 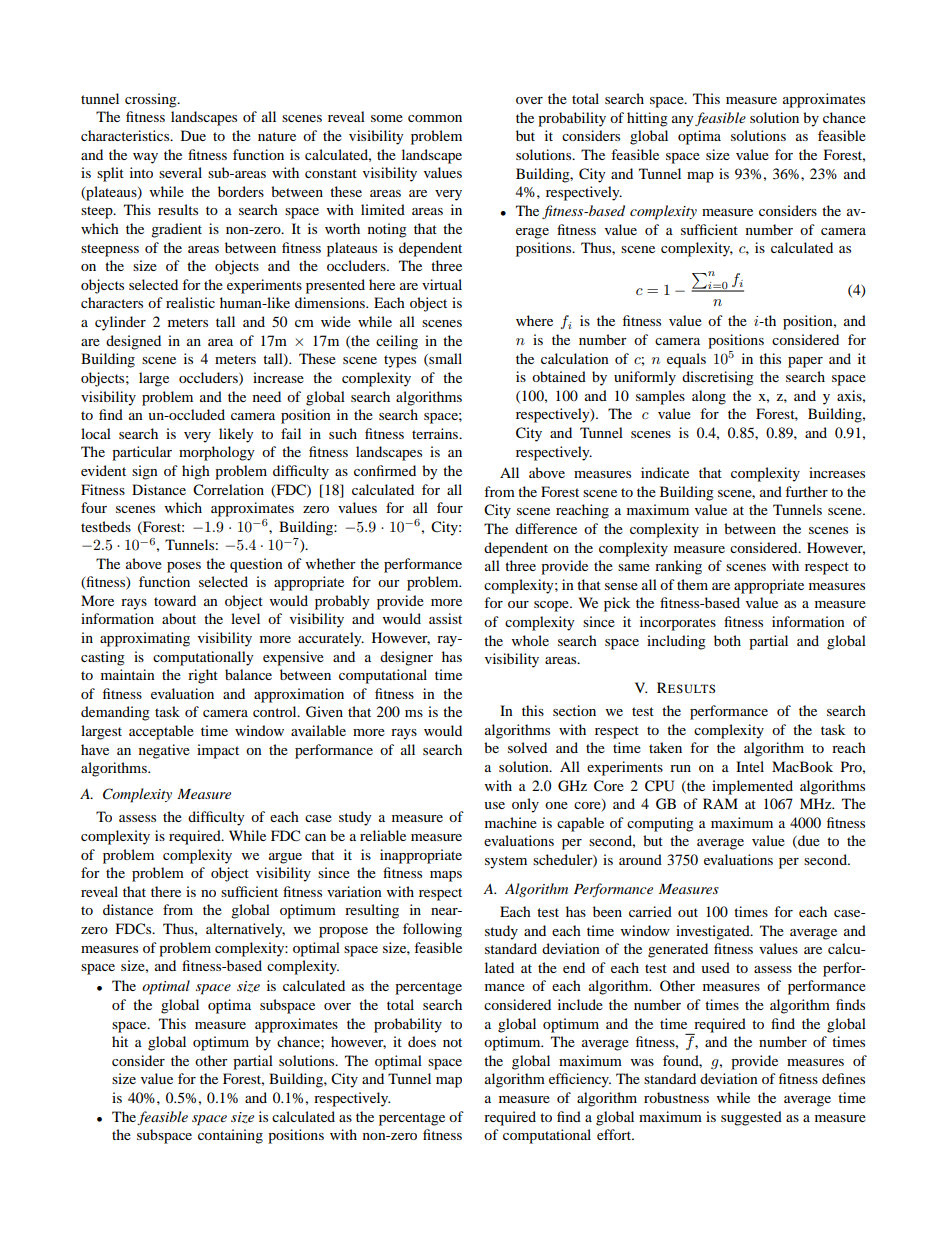 I want to click on argue, so click(x=285, y=858).
